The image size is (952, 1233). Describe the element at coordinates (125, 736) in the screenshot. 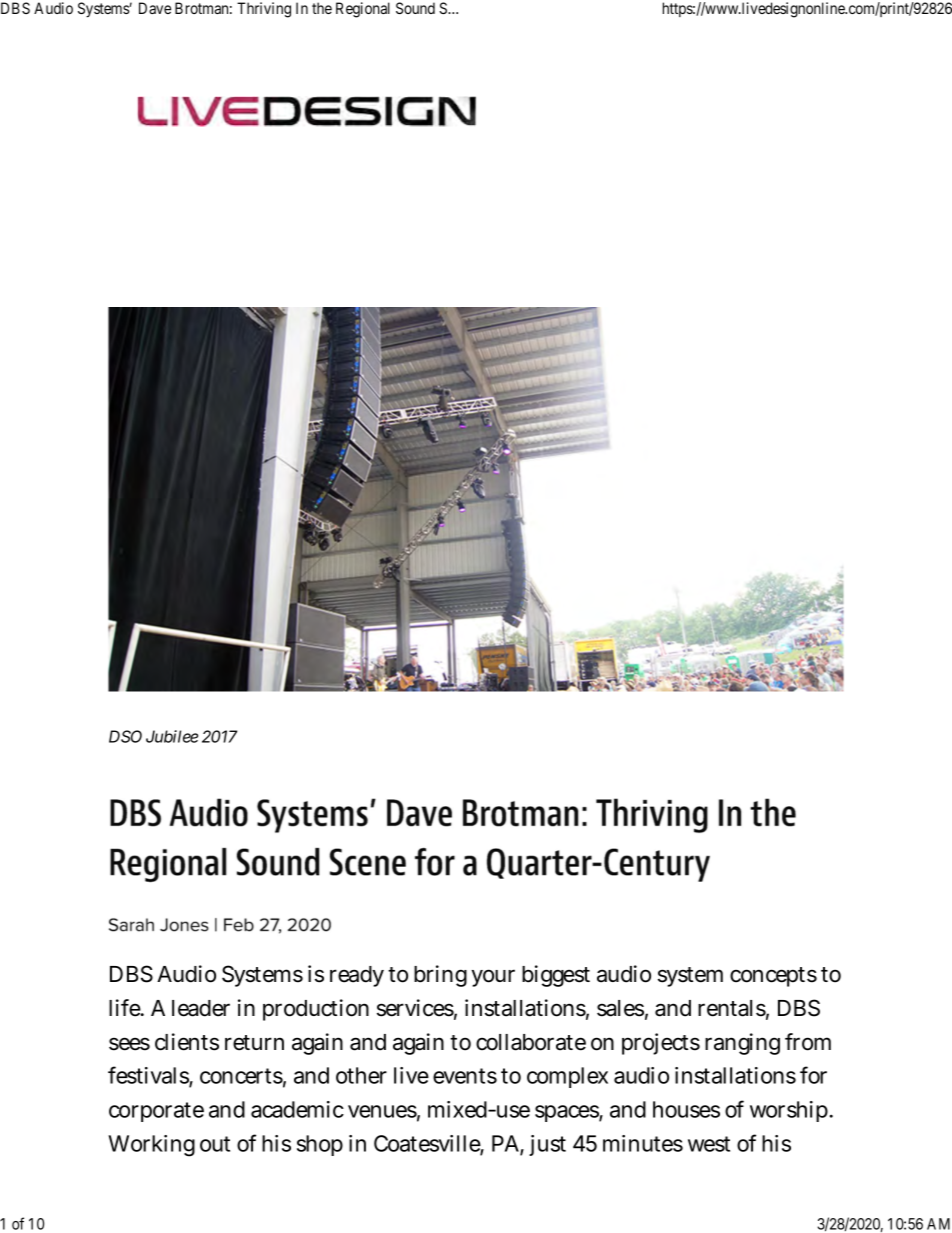

I see `DSO` at that location.
